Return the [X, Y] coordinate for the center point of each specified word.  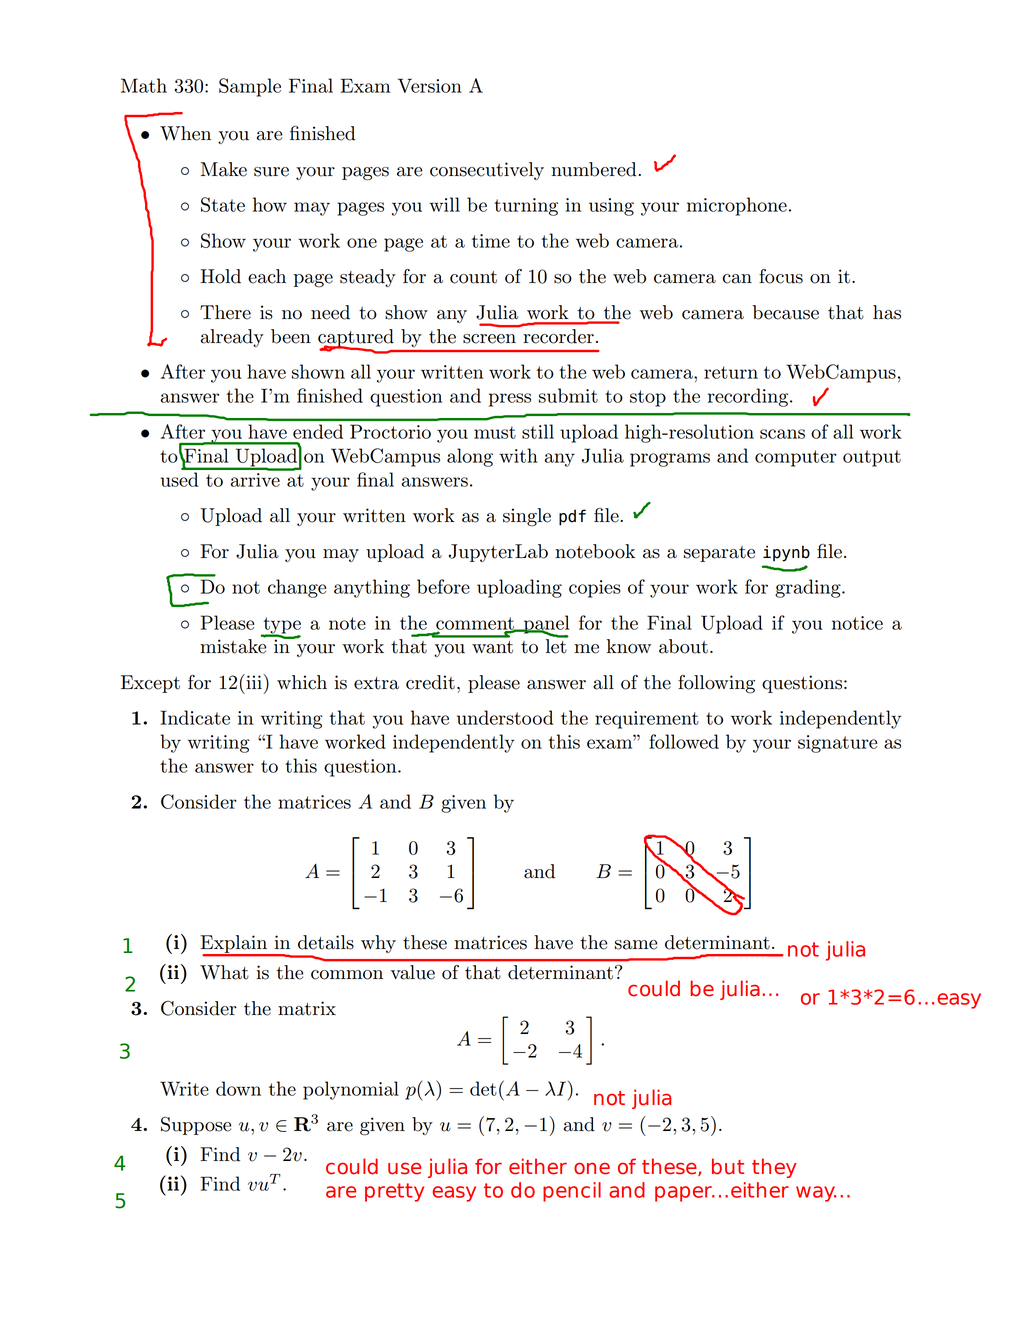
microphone [737, 206]
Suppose [196, 1126]
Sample [250, 87]
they [774, 1168]
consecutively [487, 171]
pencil [572, 1192]
